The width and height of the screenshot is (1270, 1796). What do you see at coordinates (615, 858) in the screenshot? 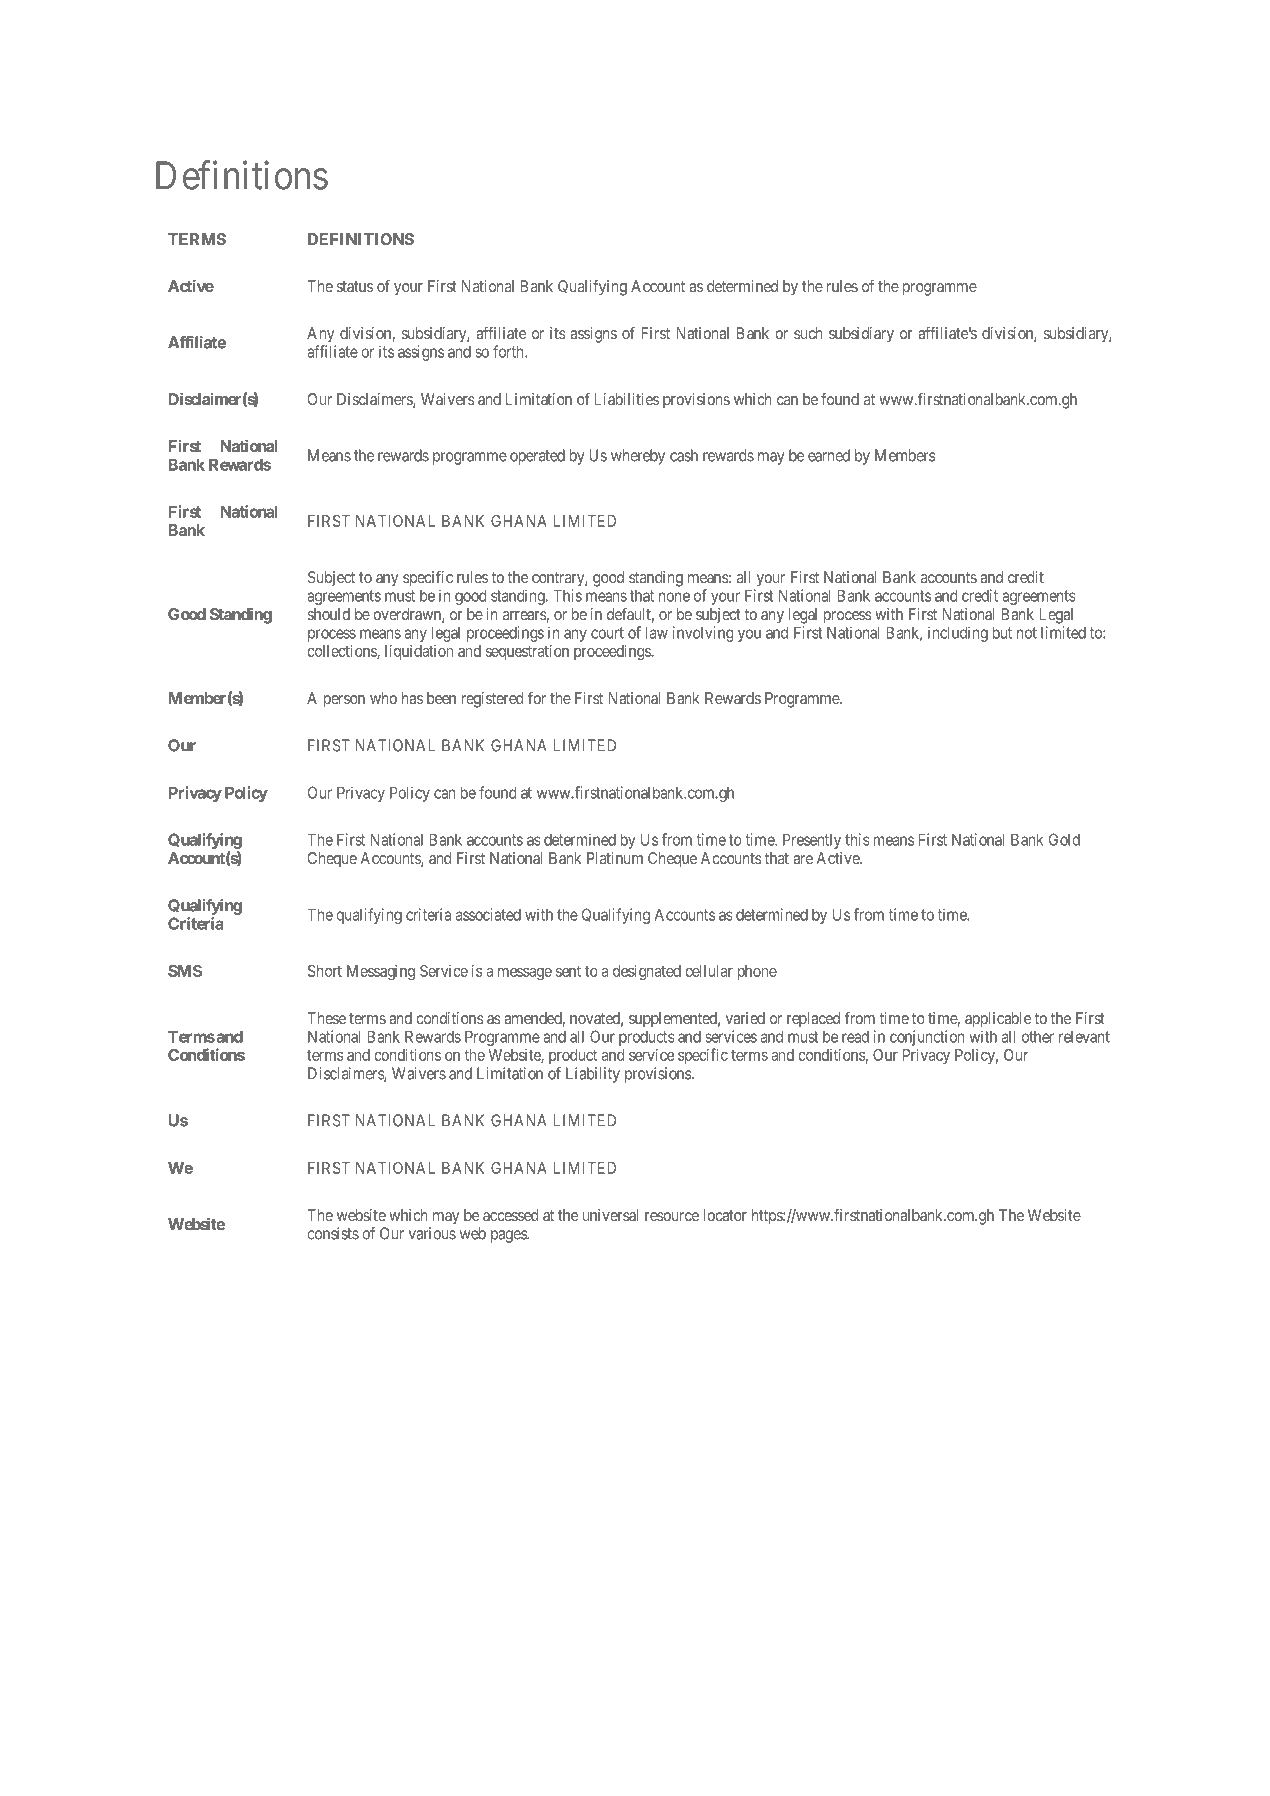
I see `Platinum` at bounding box center [615, 858].
